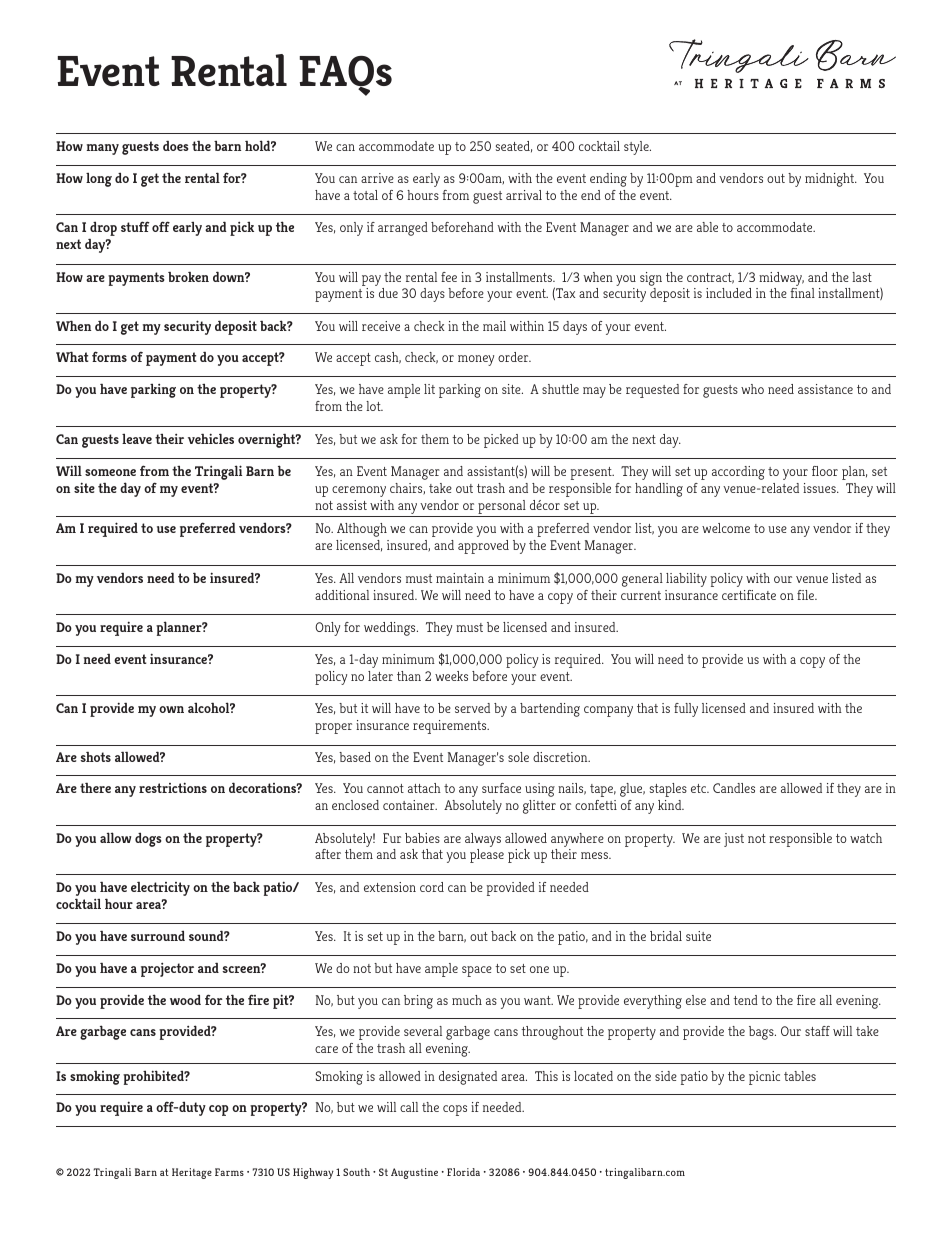 This screenshot has height=1233, width=952. Describe the element at coordinates (524, 195) in the screenshot. I see `arrival` at that location.
